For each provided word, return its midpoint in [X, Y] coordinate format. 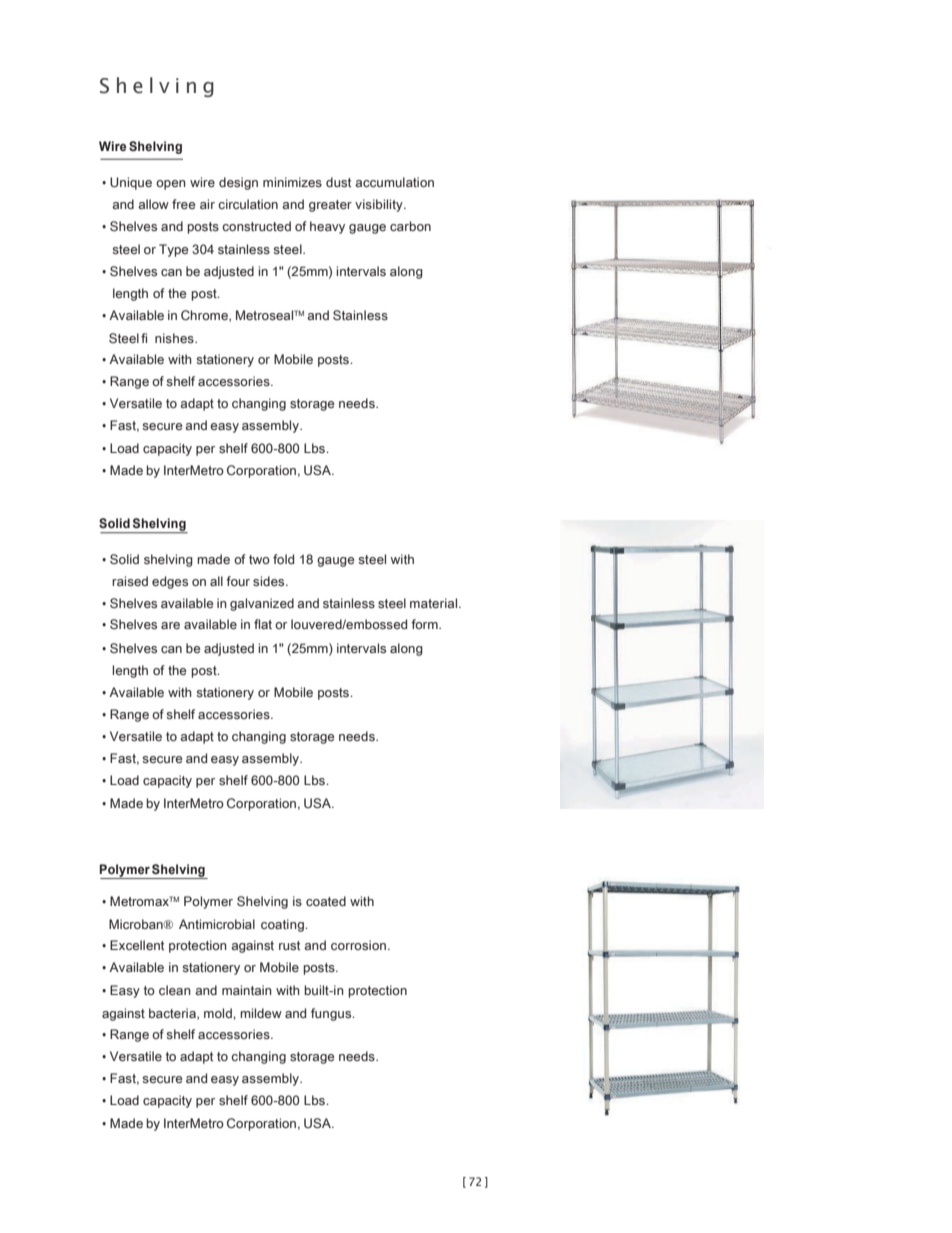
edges [170, 582]
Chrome [205, 316]
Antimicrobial [217, 924]
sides [270, 581]
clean [175, 990]
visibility [380, 205]
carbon [410, 226]
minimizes [292, 182]
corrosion [360, 945]
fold [283, 559]
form [425, 624]
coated [326, 901]
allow [153, 204]
